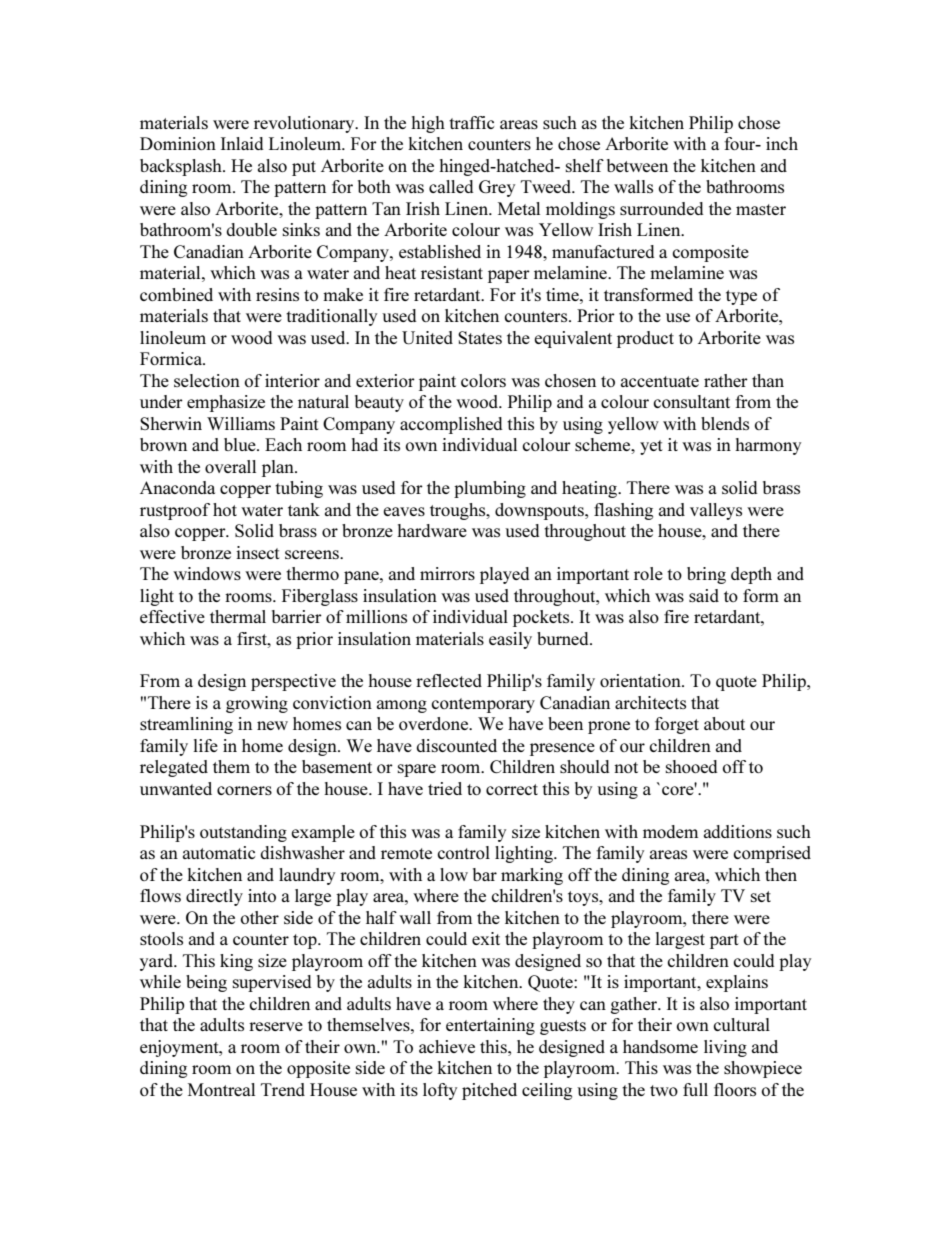 This document has height=1233, width=952. I want to click on said, so click(704, 595).
